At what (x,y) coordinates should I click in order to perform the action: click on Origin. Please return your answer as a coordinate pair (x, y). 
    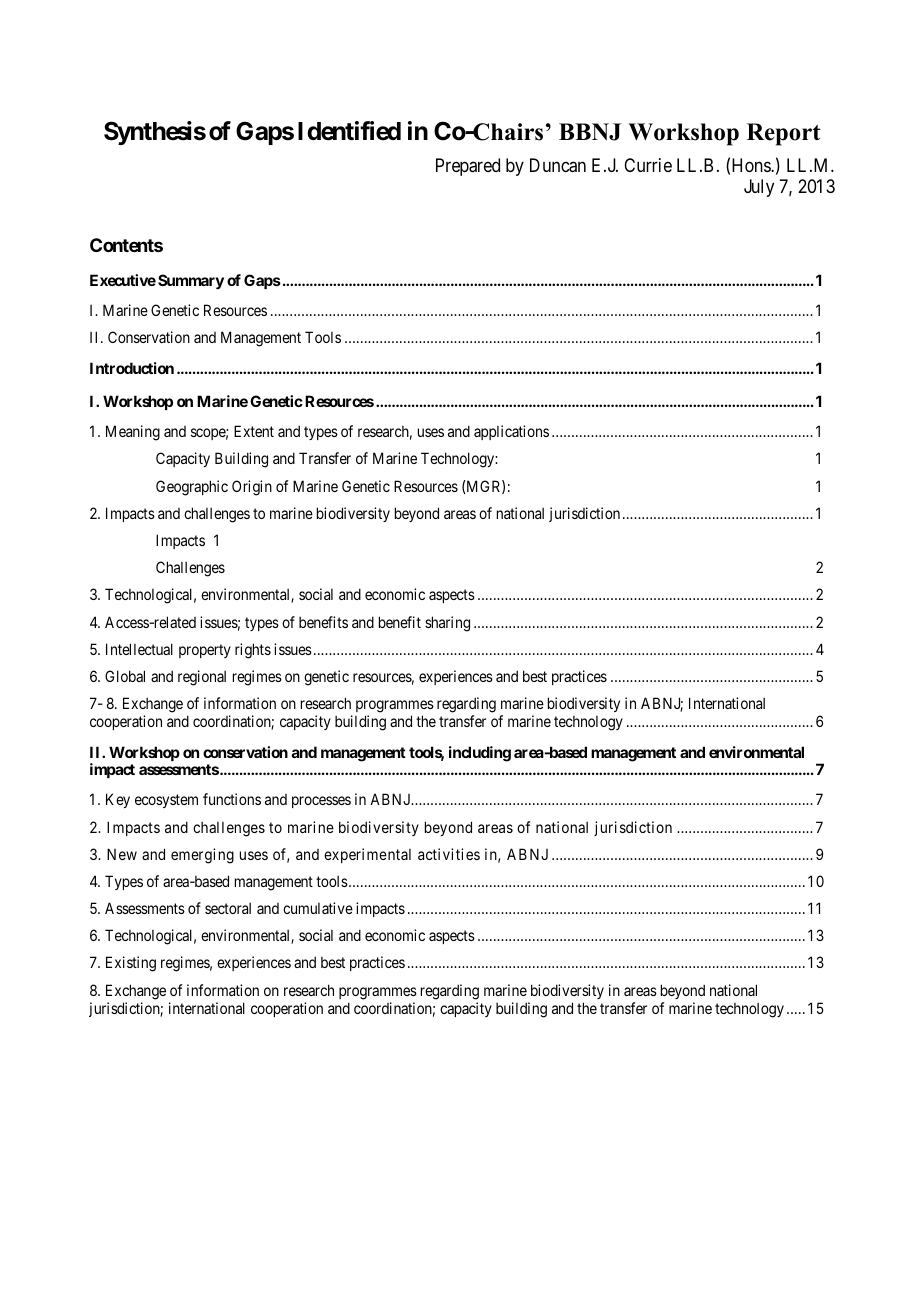
    Looking at the image, I should click on (252, 488).
